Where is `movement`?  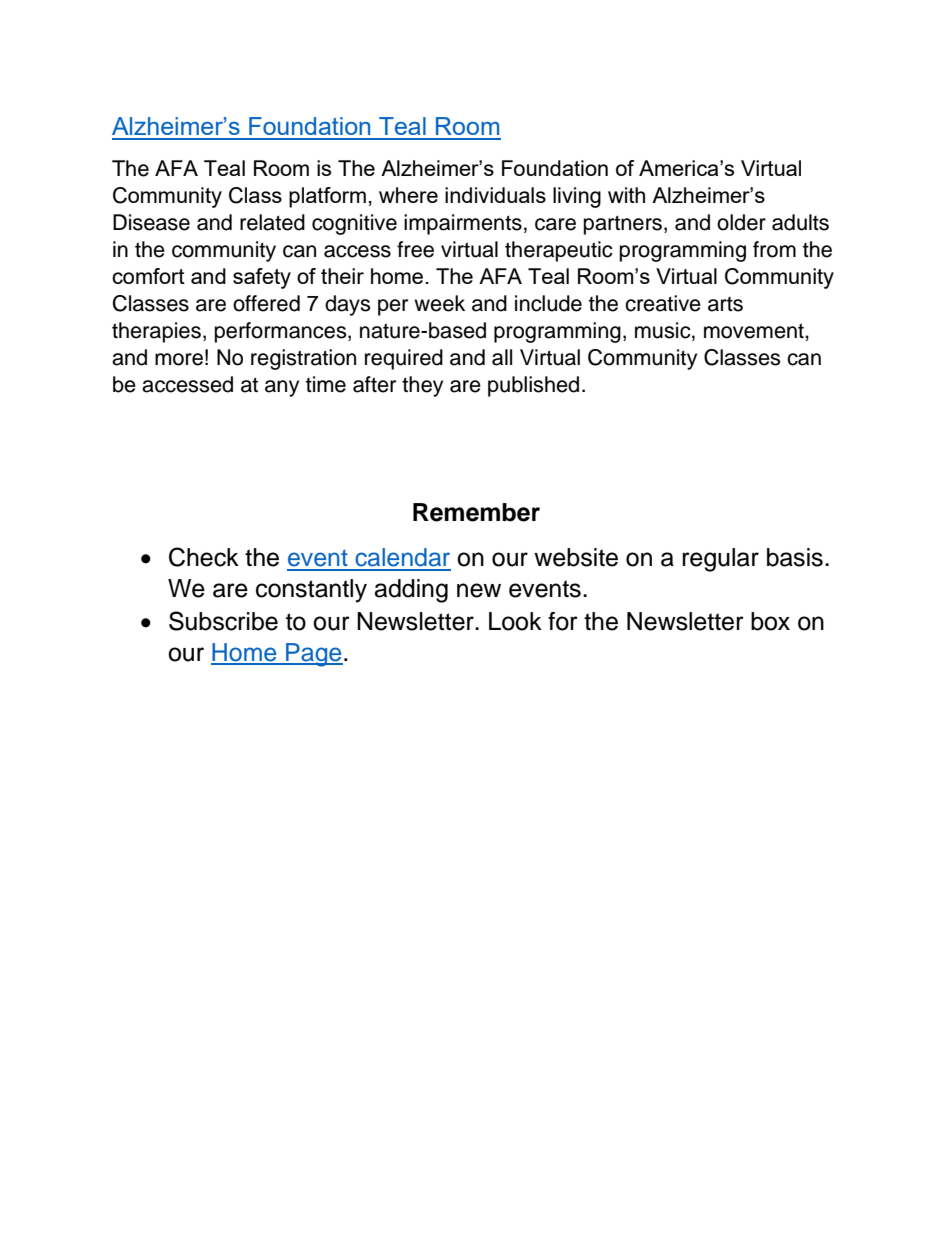 movement is located at coordinates (755, 331).
